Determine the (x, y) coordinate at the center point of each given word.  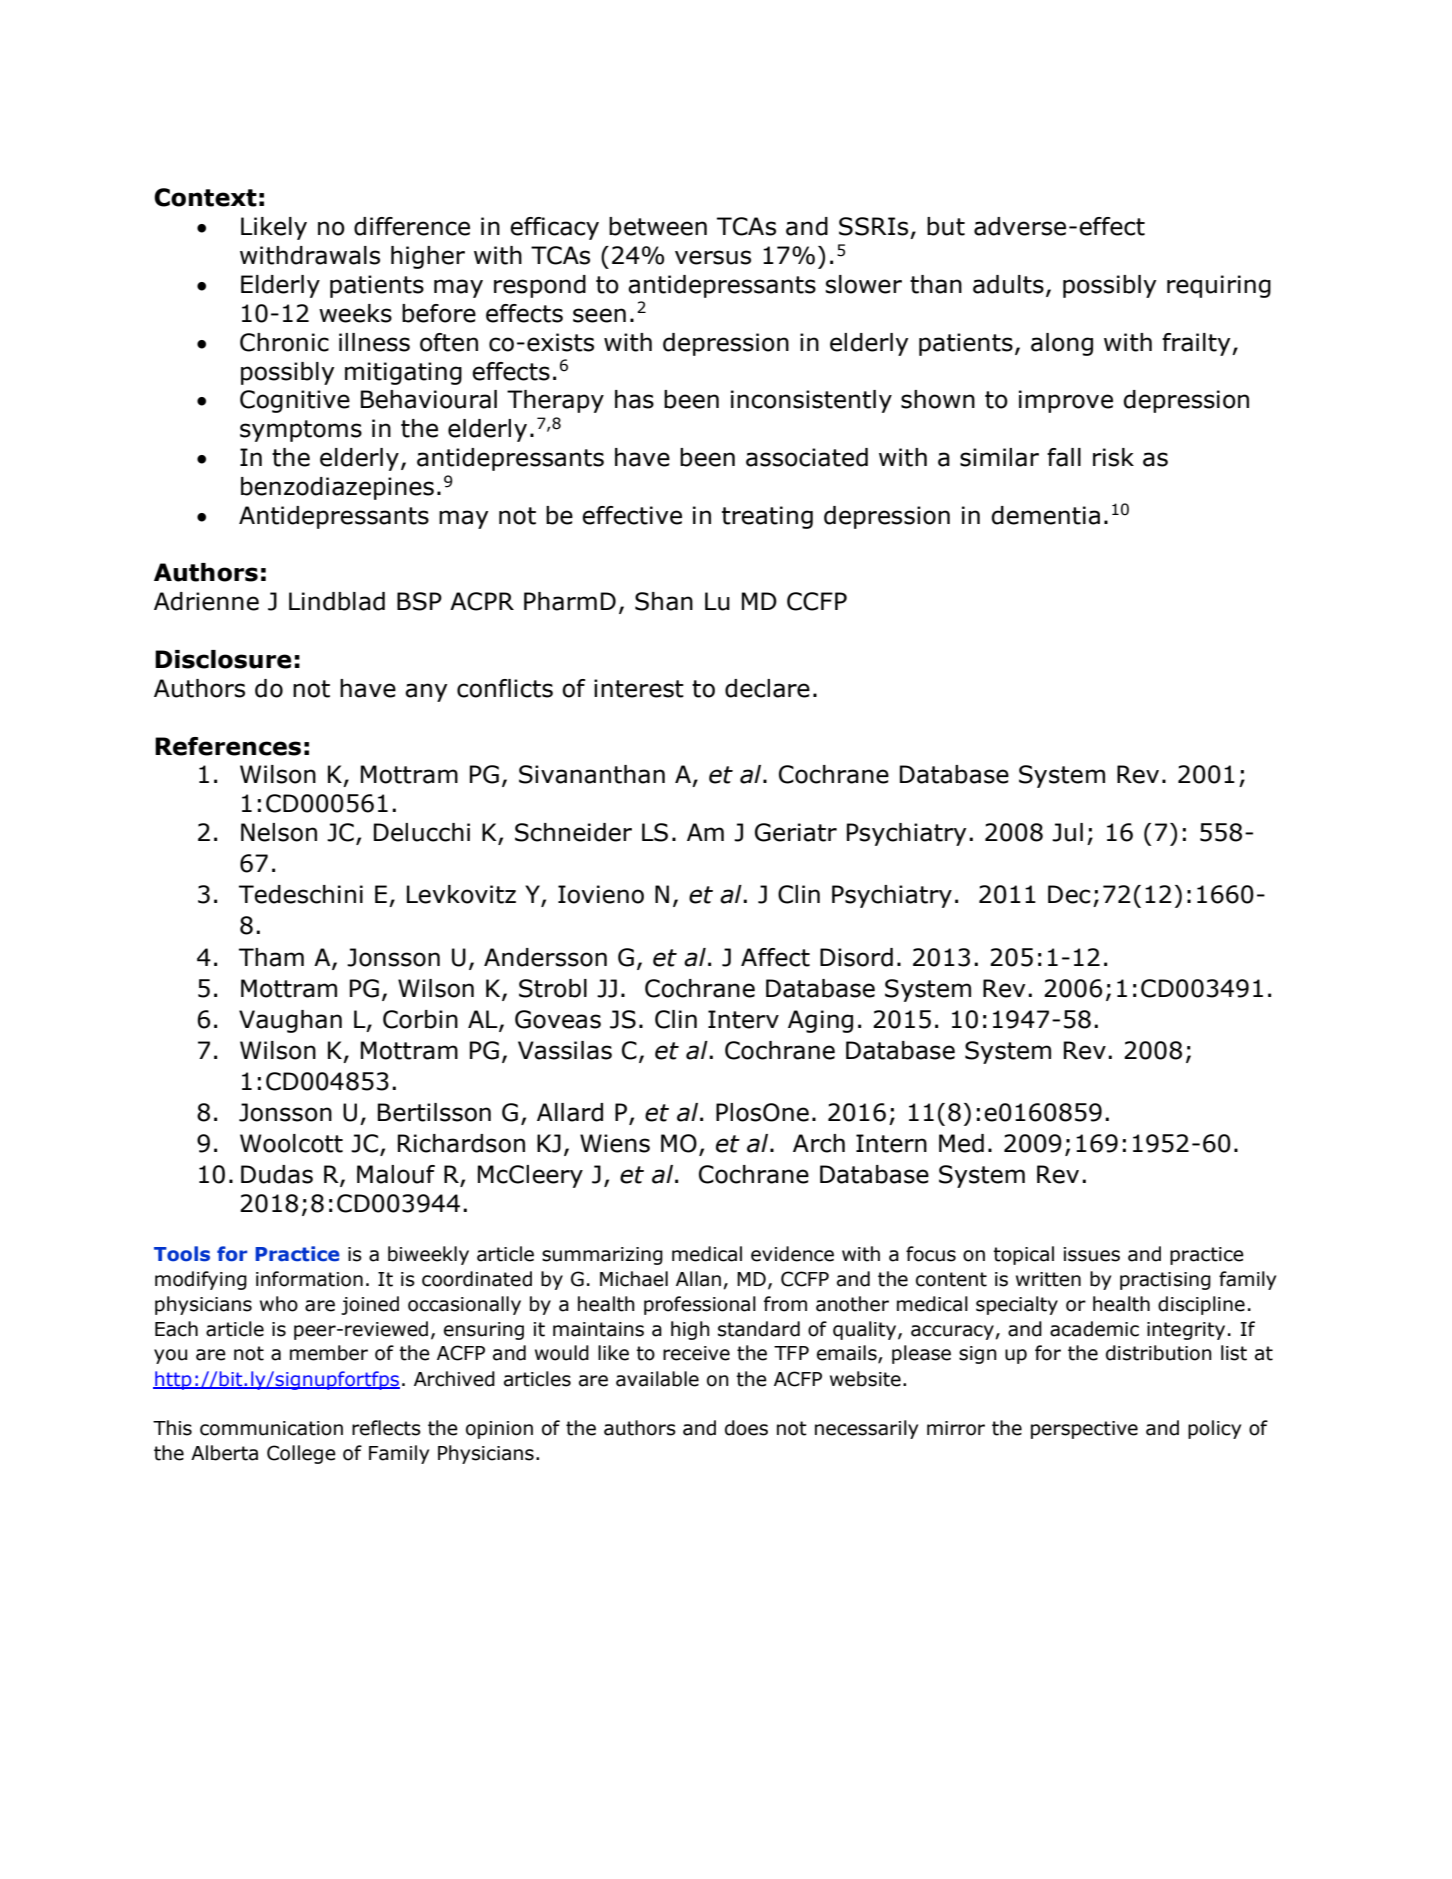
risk (1113, 457)
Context (205, 197)
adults (1008, 284)
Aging (820, 1021)
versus (713, 257)
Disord (856, 957)
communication (271, 1428)
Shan (664, 601)
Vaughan (290, 1021)
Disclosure (223, 659)
